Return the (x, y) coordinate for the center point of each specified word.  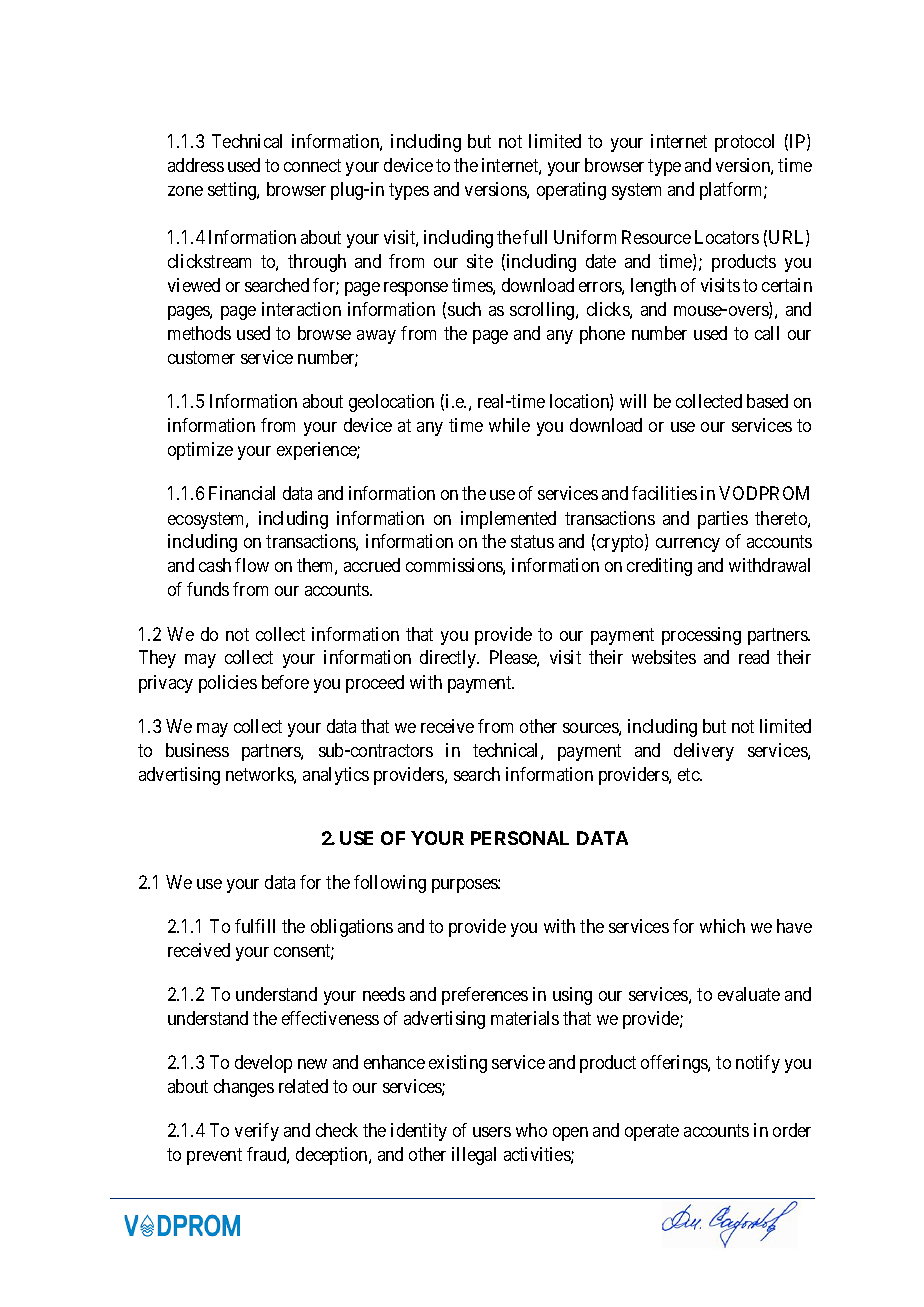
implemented (508, 520)
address (196, 165)
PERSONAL (520, 838)
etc (689, 774)
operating (571, 191)
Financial (242, 493)
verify (257, 1132)
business (197, 750)
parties (723, 520)
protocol (744, 143)
